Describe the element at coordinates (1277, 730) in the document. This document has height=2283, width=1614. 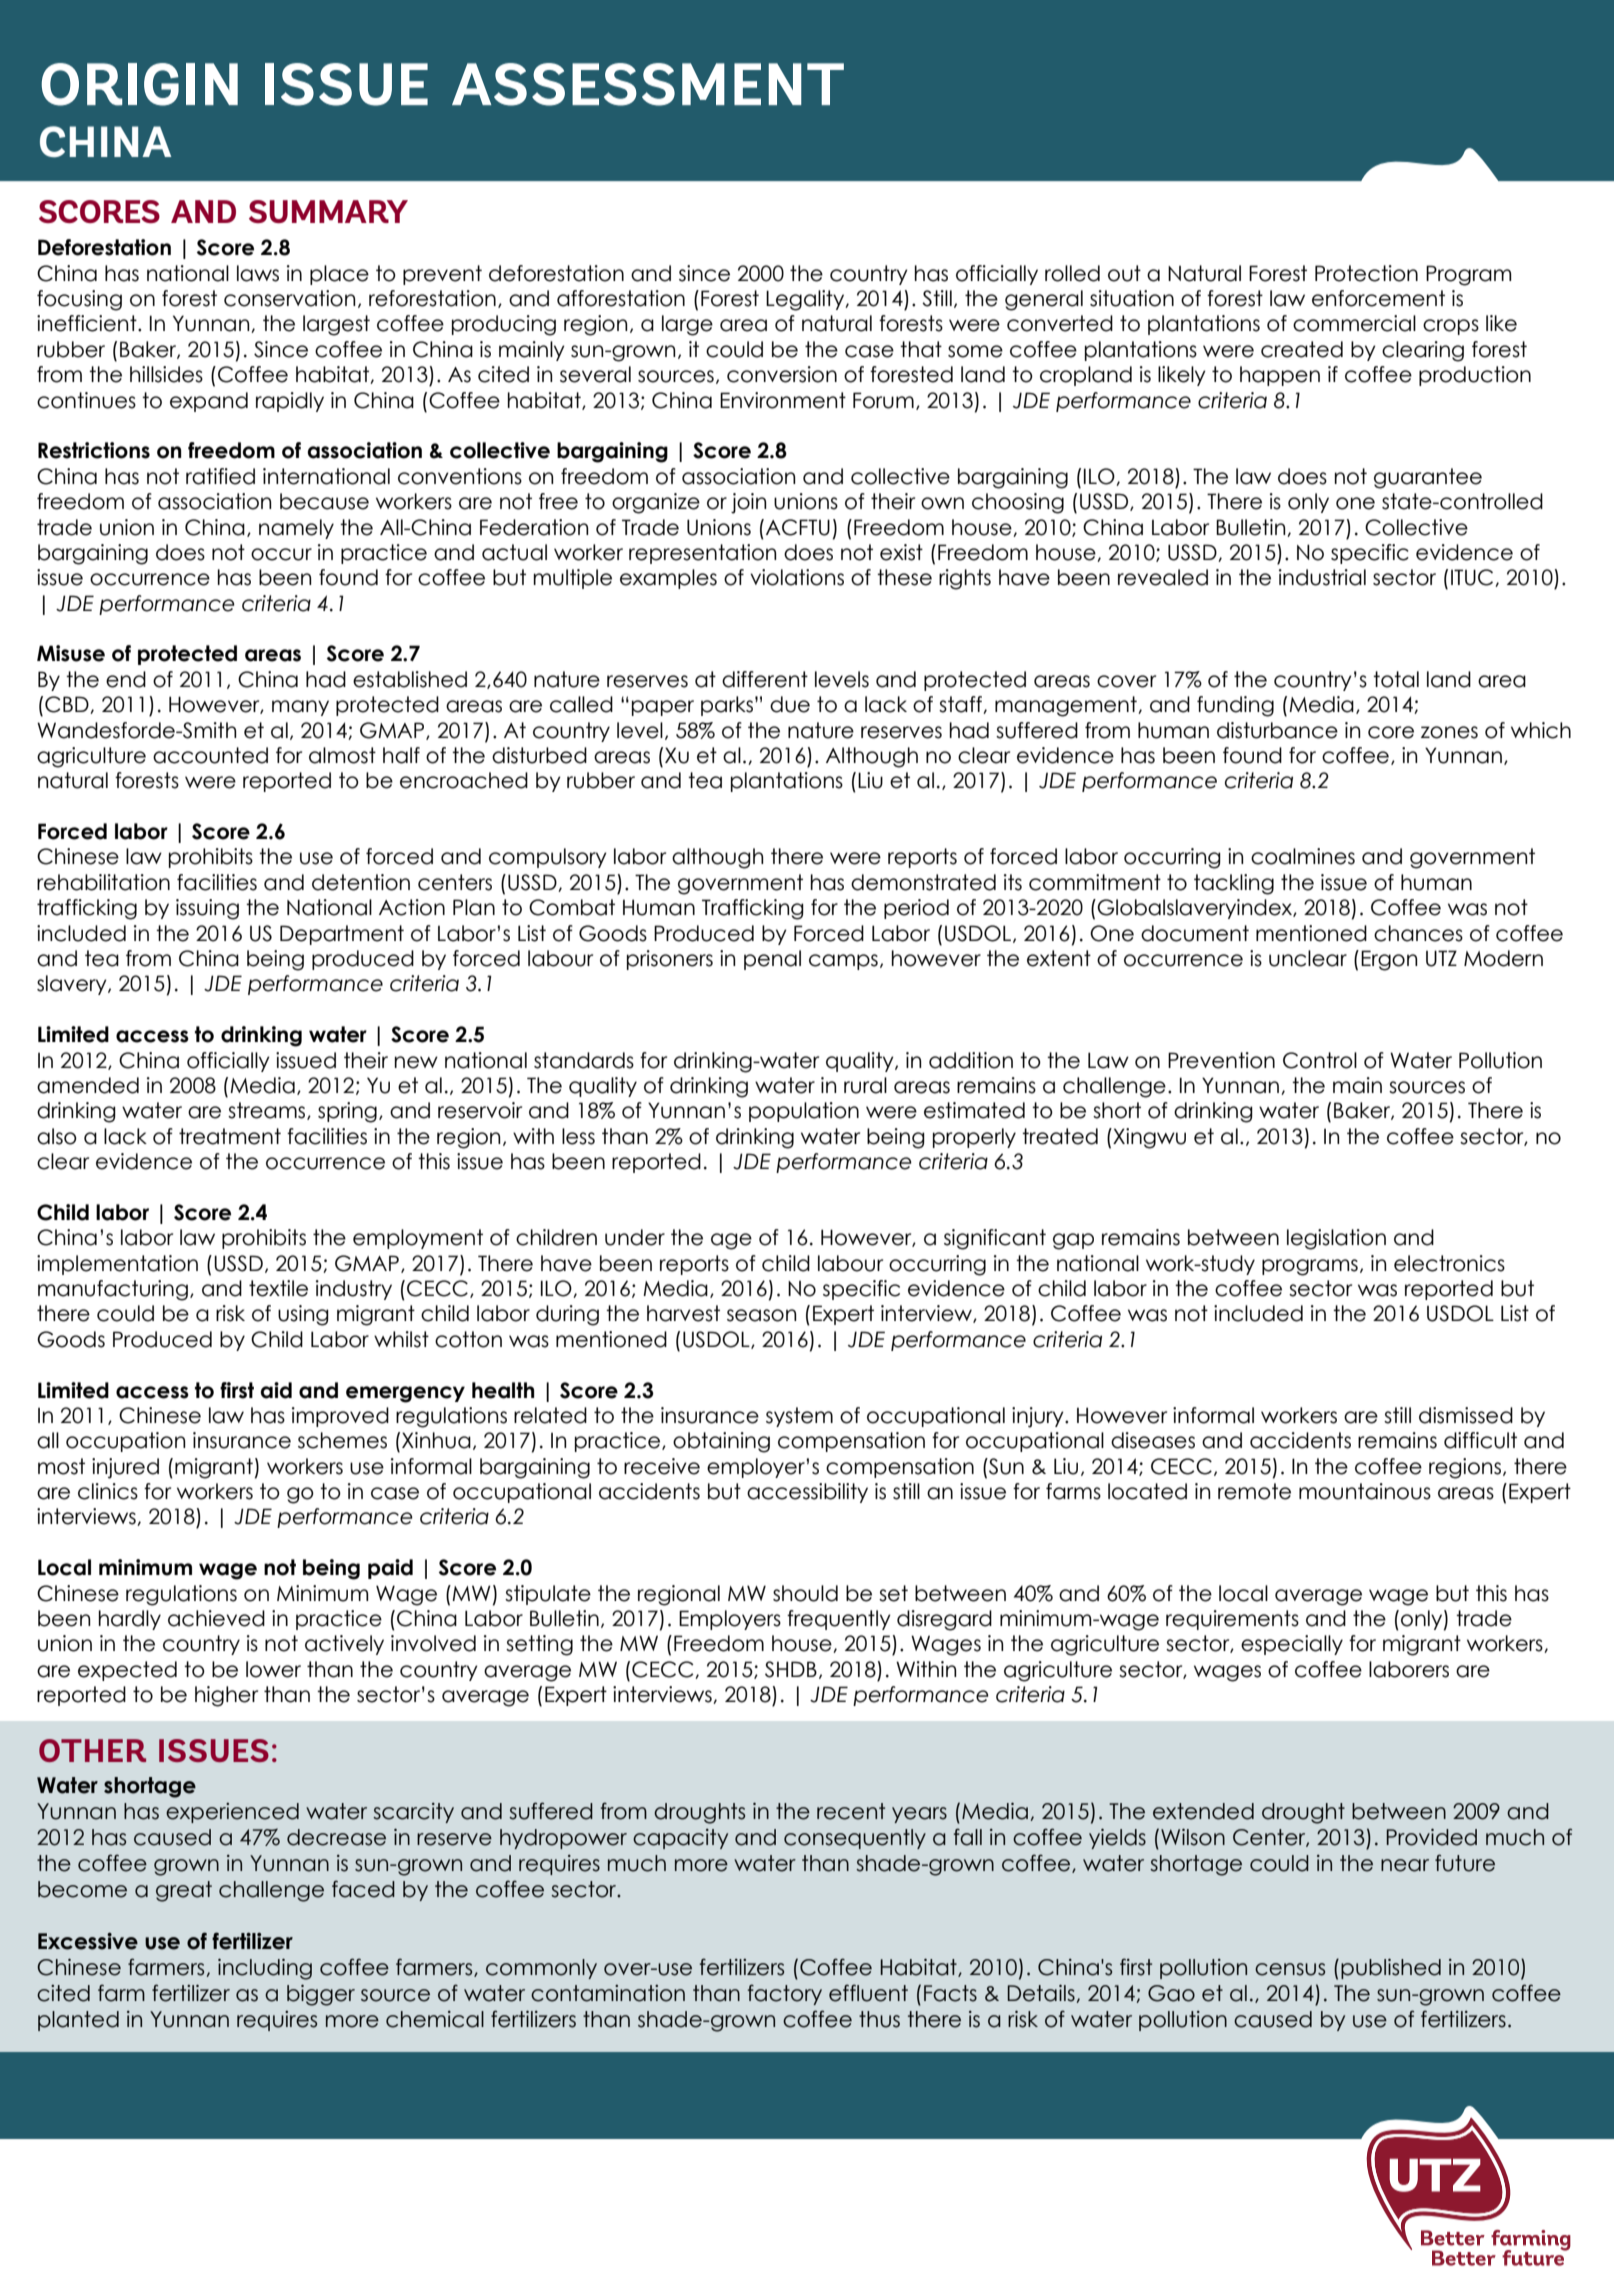
I see `disturbance` at that location.
